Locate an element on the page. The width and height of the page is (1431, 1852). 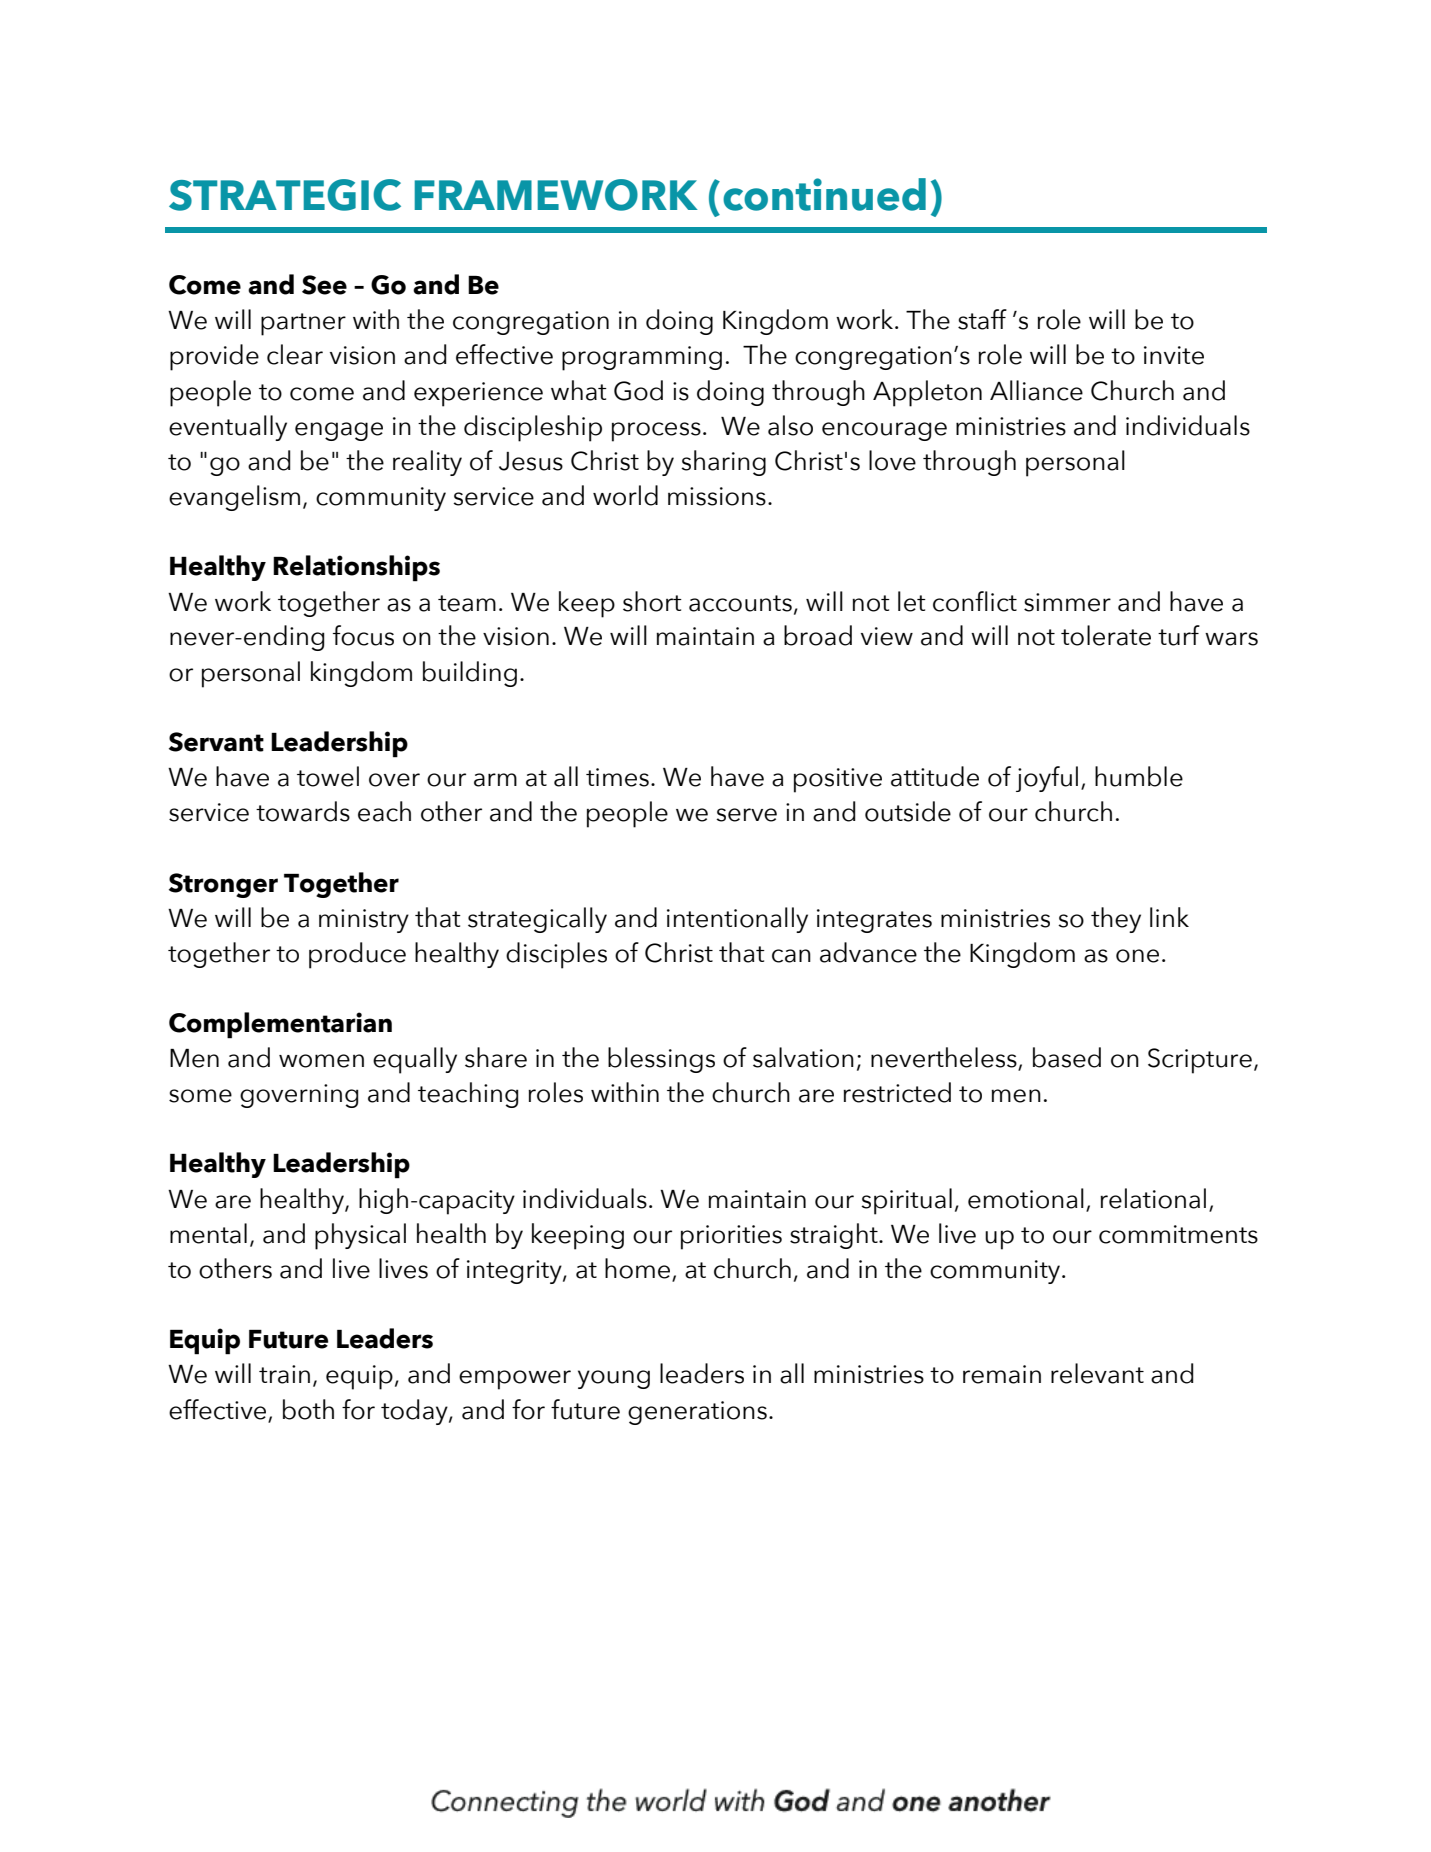
generations is located at coordinates (697, 1413).
